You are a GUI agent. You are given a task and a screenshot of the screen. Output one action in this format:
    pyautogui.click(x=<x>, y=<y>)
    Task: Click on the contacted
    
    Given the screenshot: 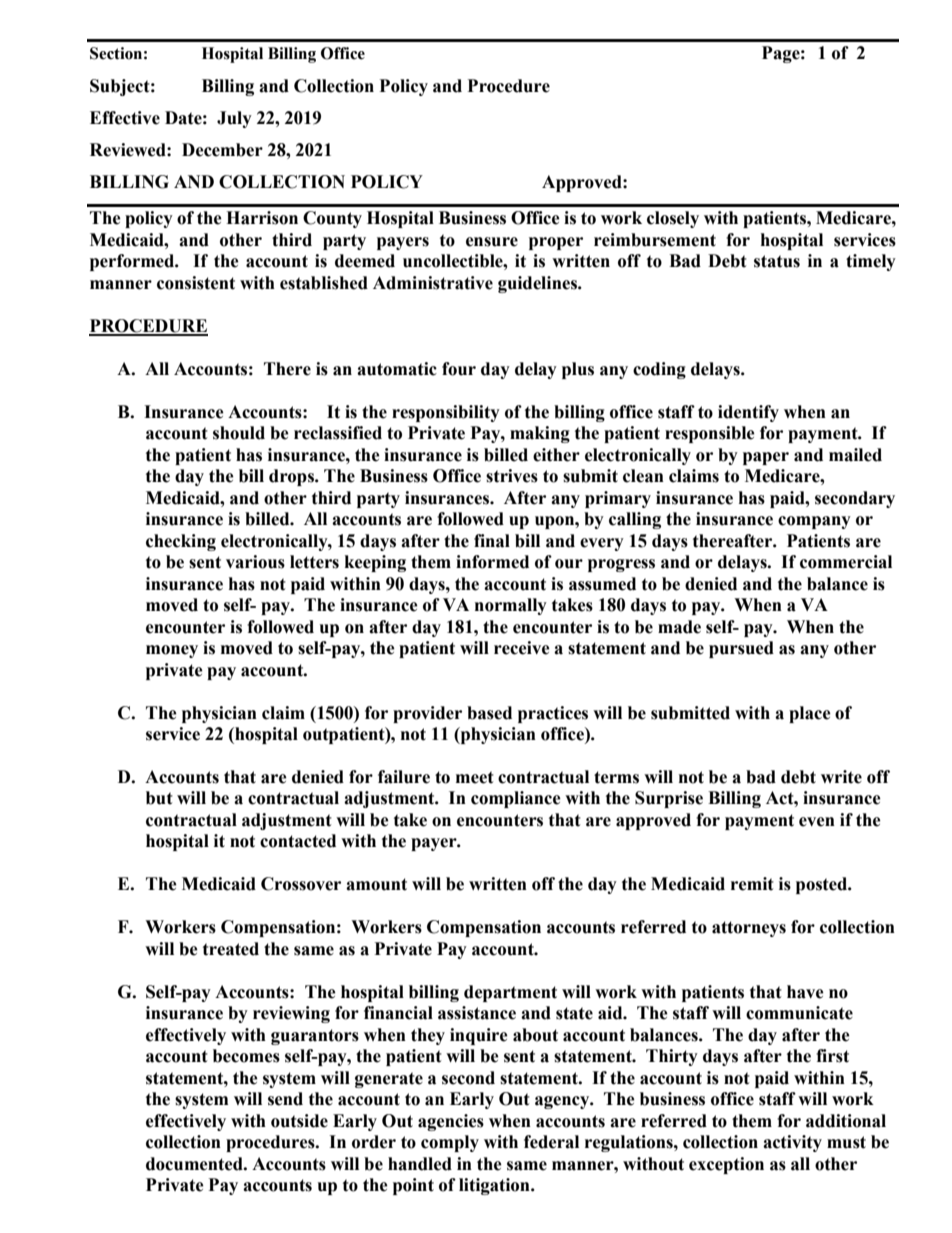 What is the action you would take?
    pyautogui.click(x=298, y=841)
